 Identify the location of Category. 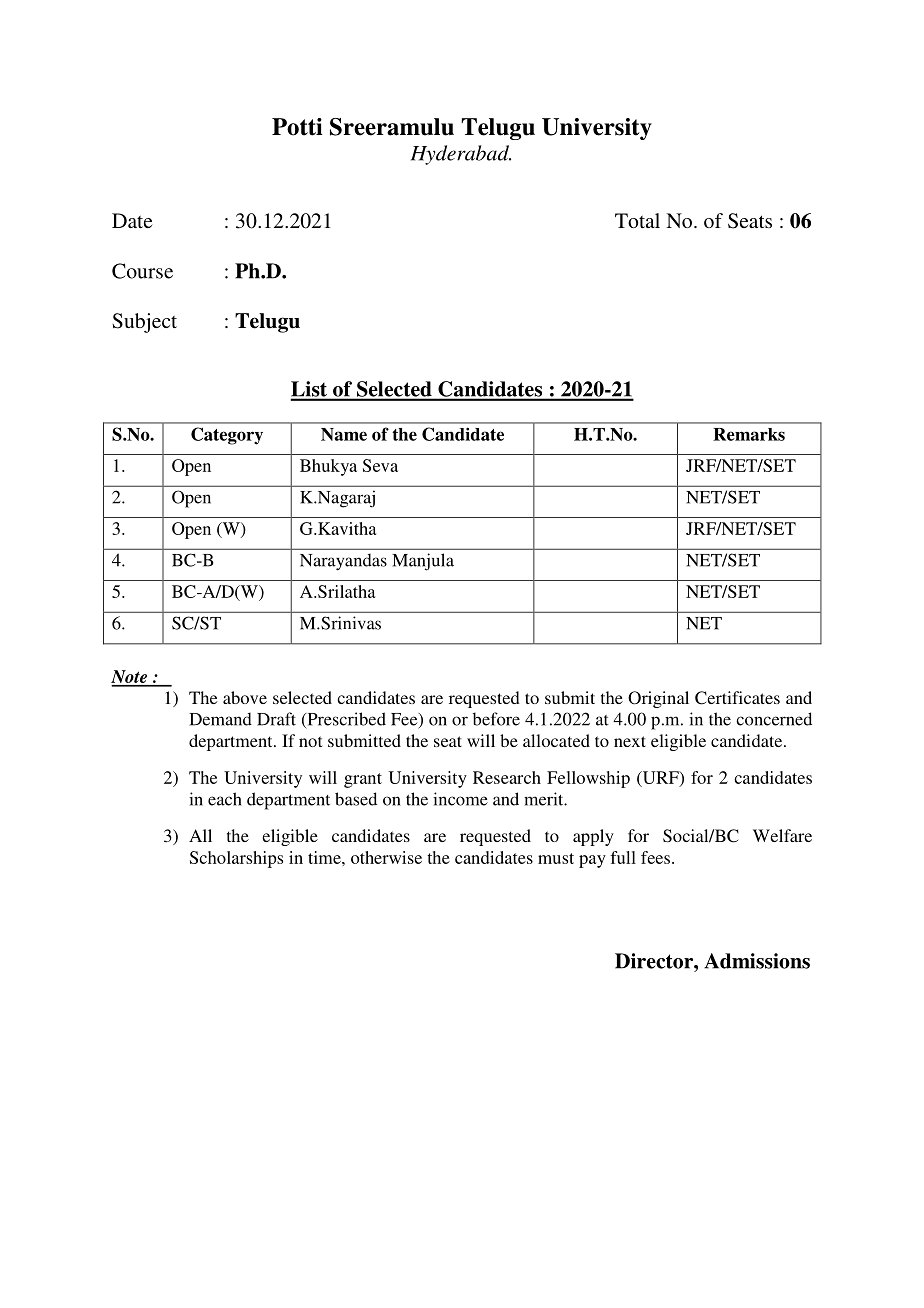
(227, 436).
